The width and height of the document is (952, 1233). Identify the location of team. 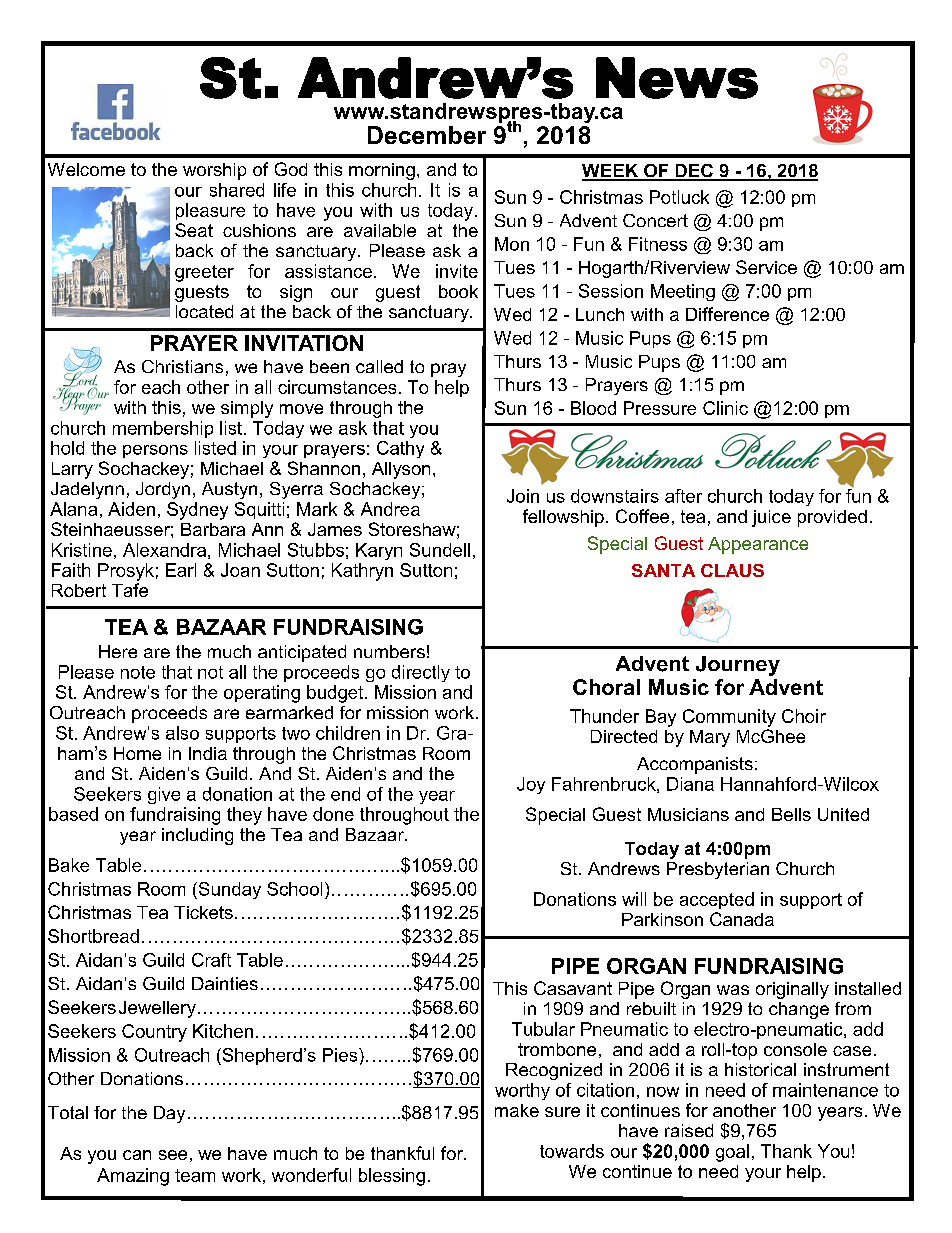
(195, 1175).
